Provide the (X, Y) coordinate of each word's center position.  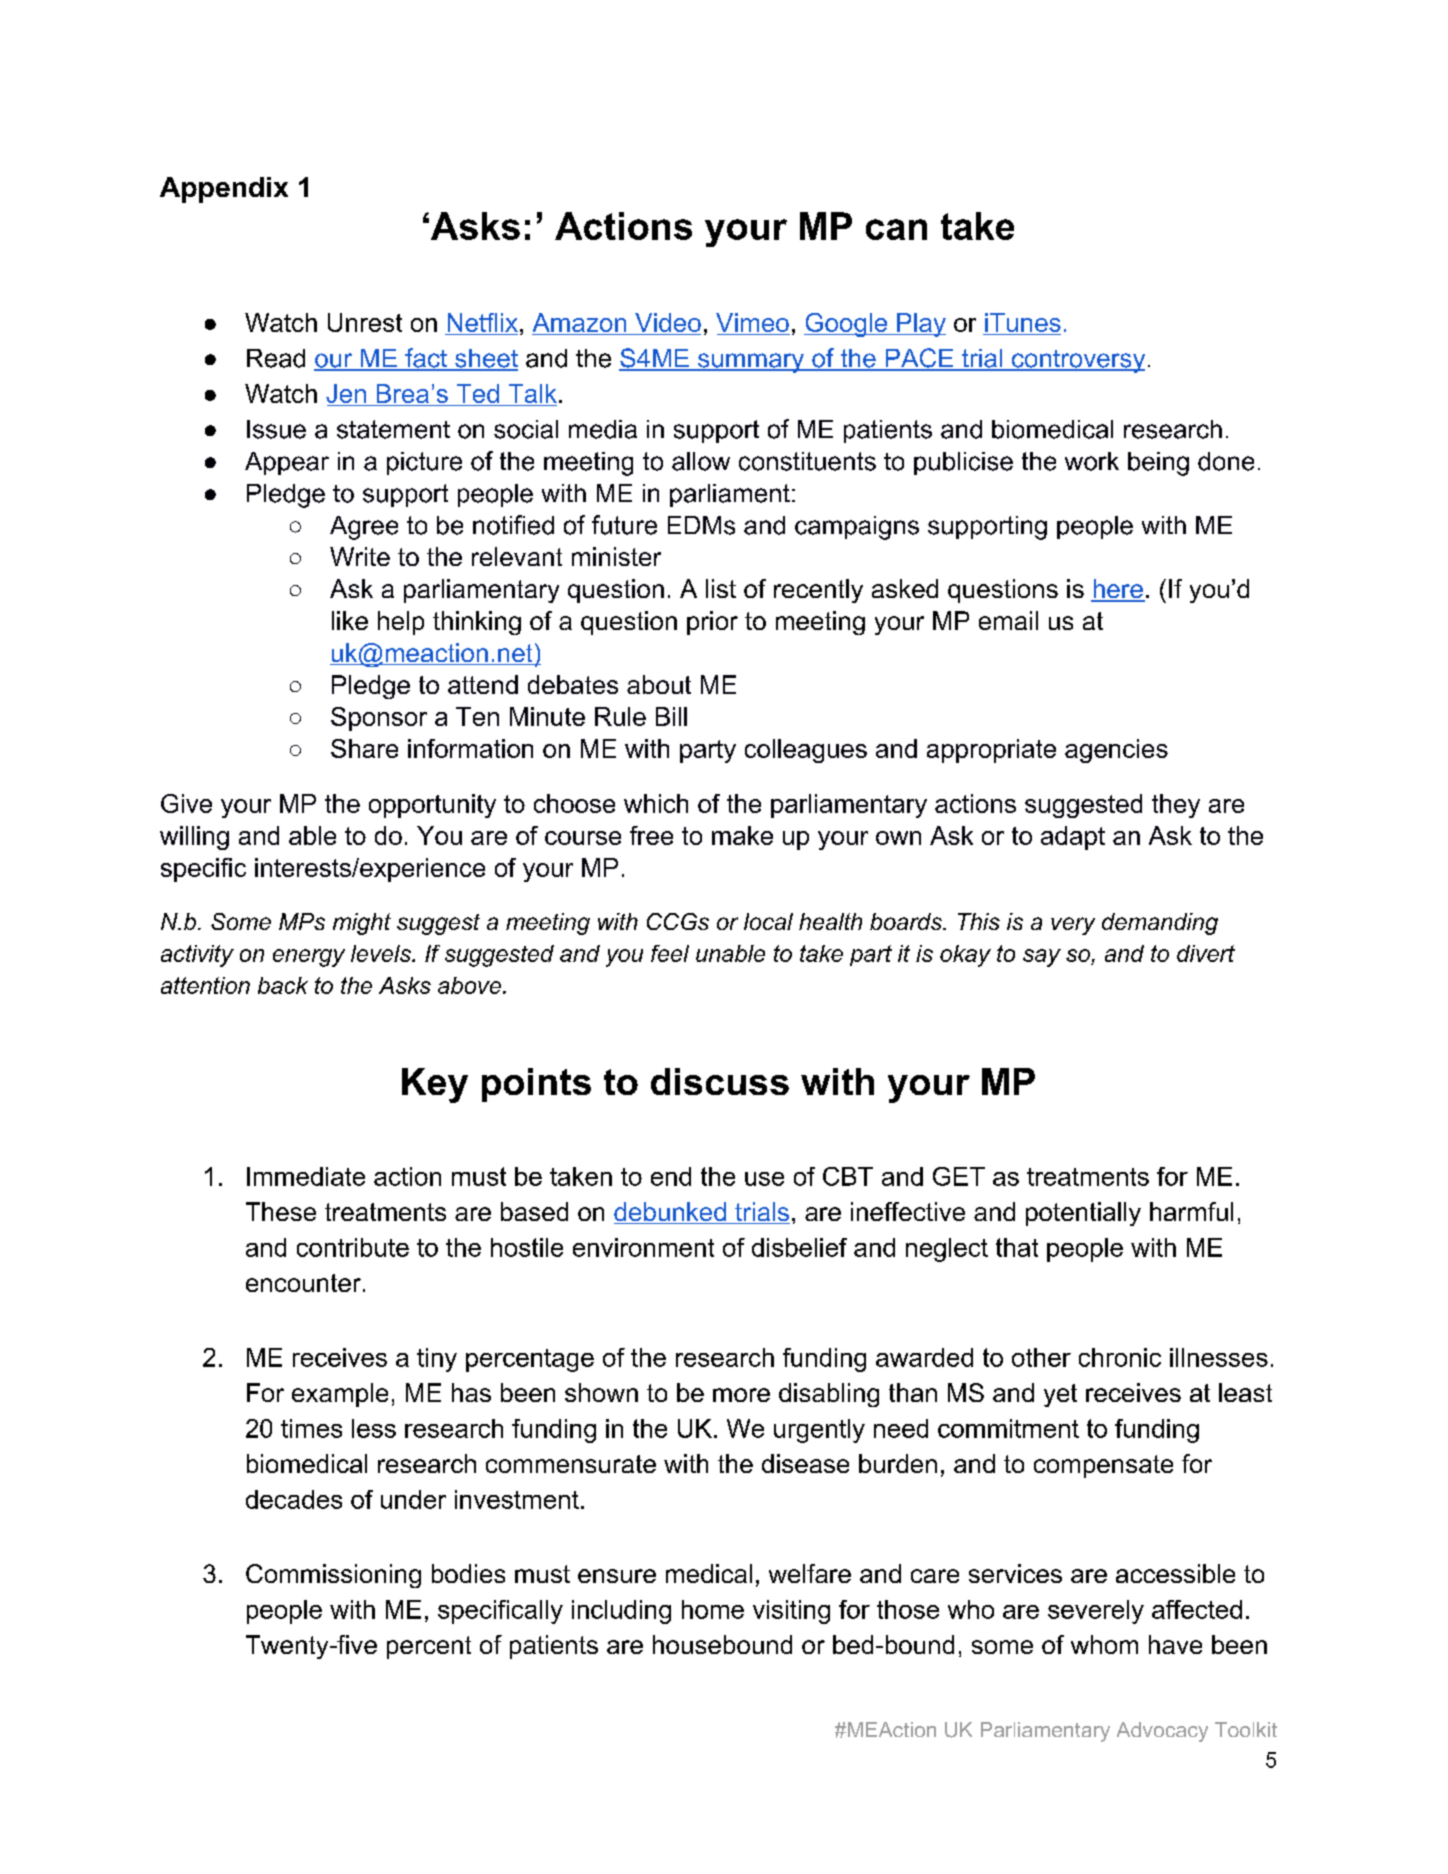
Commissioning (333, 1576)
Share (364, 748)
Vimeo (753, 324)
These (281, 1211)
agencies (1116, 751)
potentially (1083, 1214)
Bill (671, 716)
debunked (671, 1213)
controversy (1077, 361)
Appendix (224, 190)
